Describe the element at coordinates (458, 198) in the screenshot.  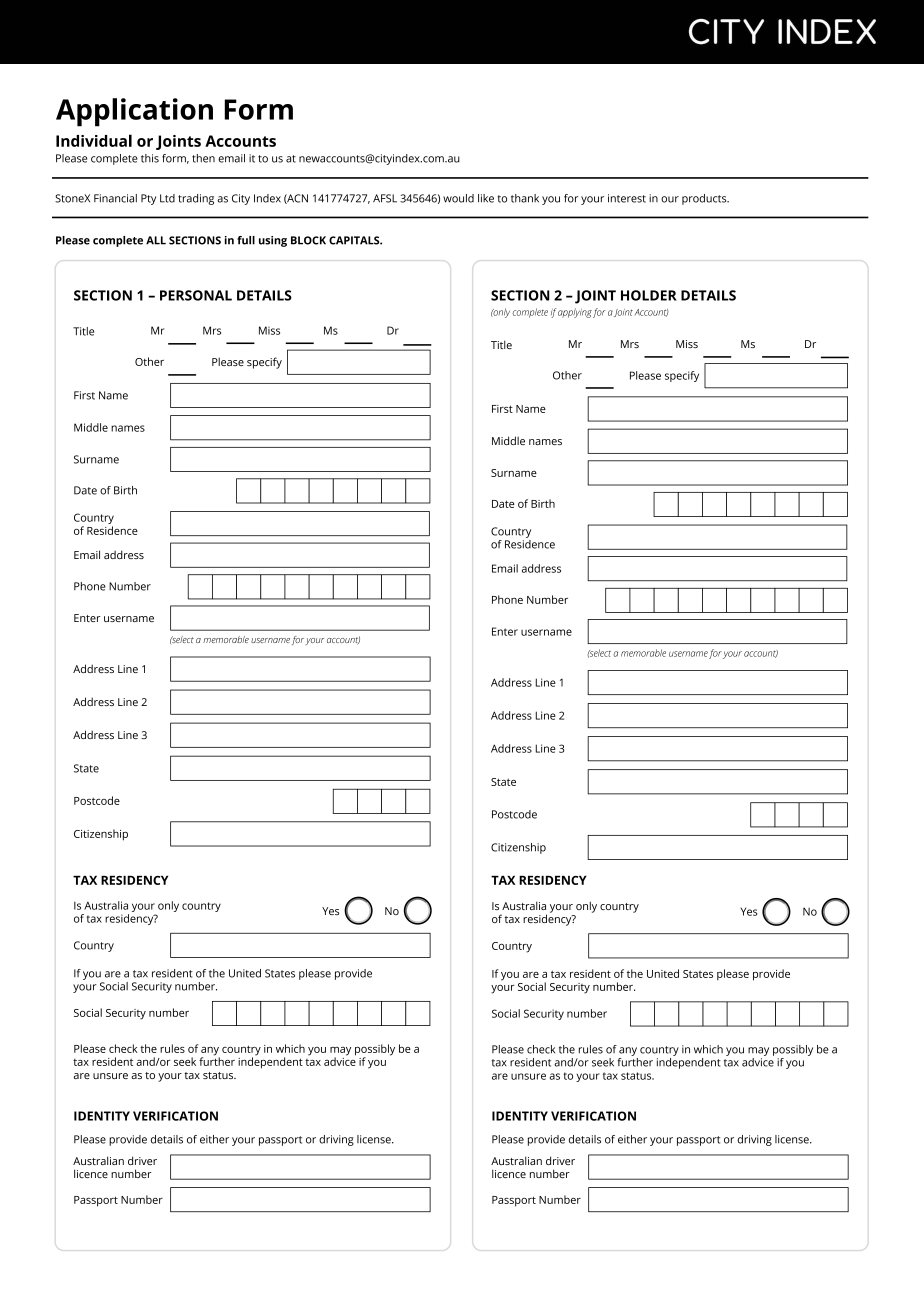
I see `would` at that location.
